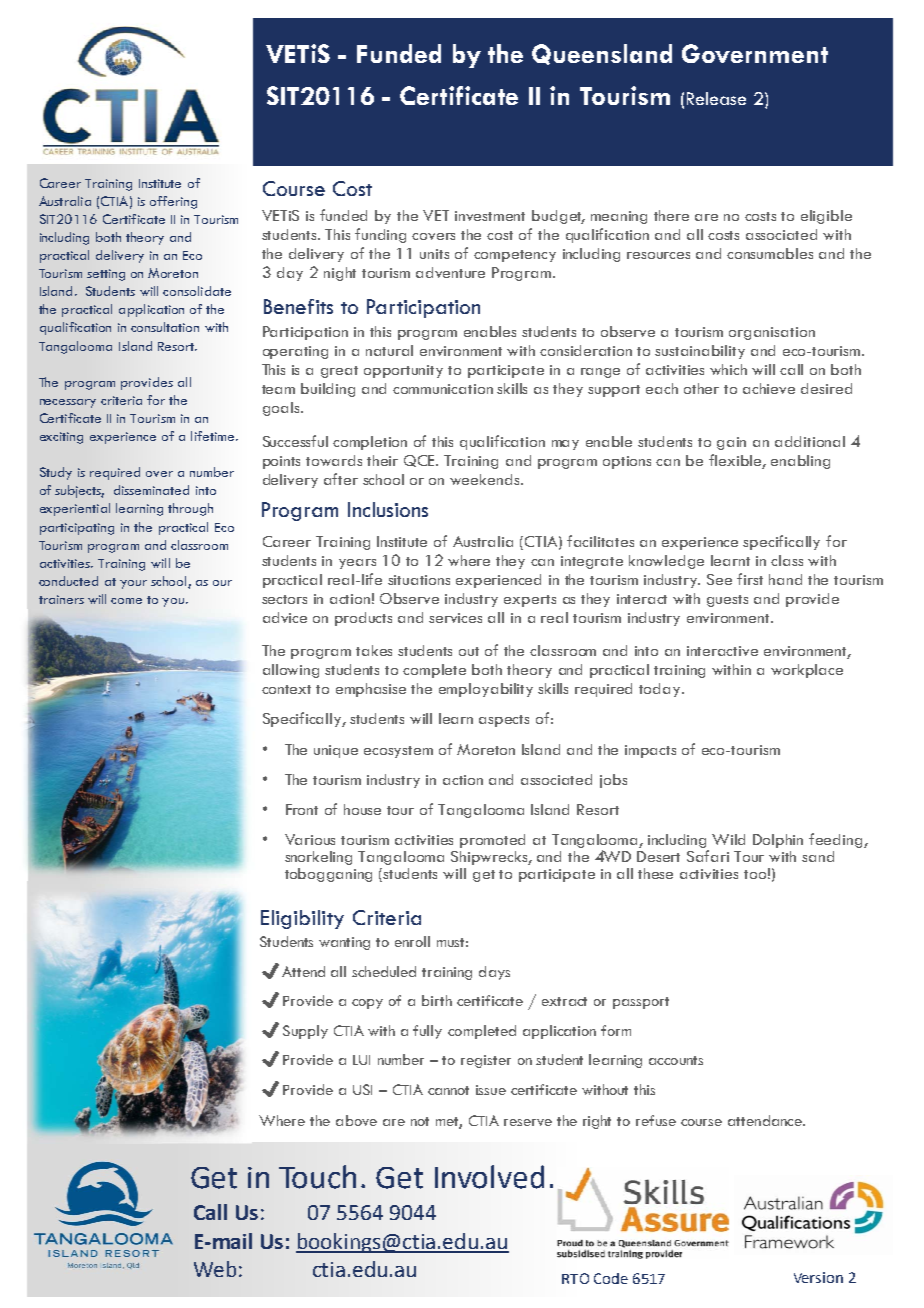 The width and height of the page is (924, 1308). I want to click on come, so click(126, 601).
